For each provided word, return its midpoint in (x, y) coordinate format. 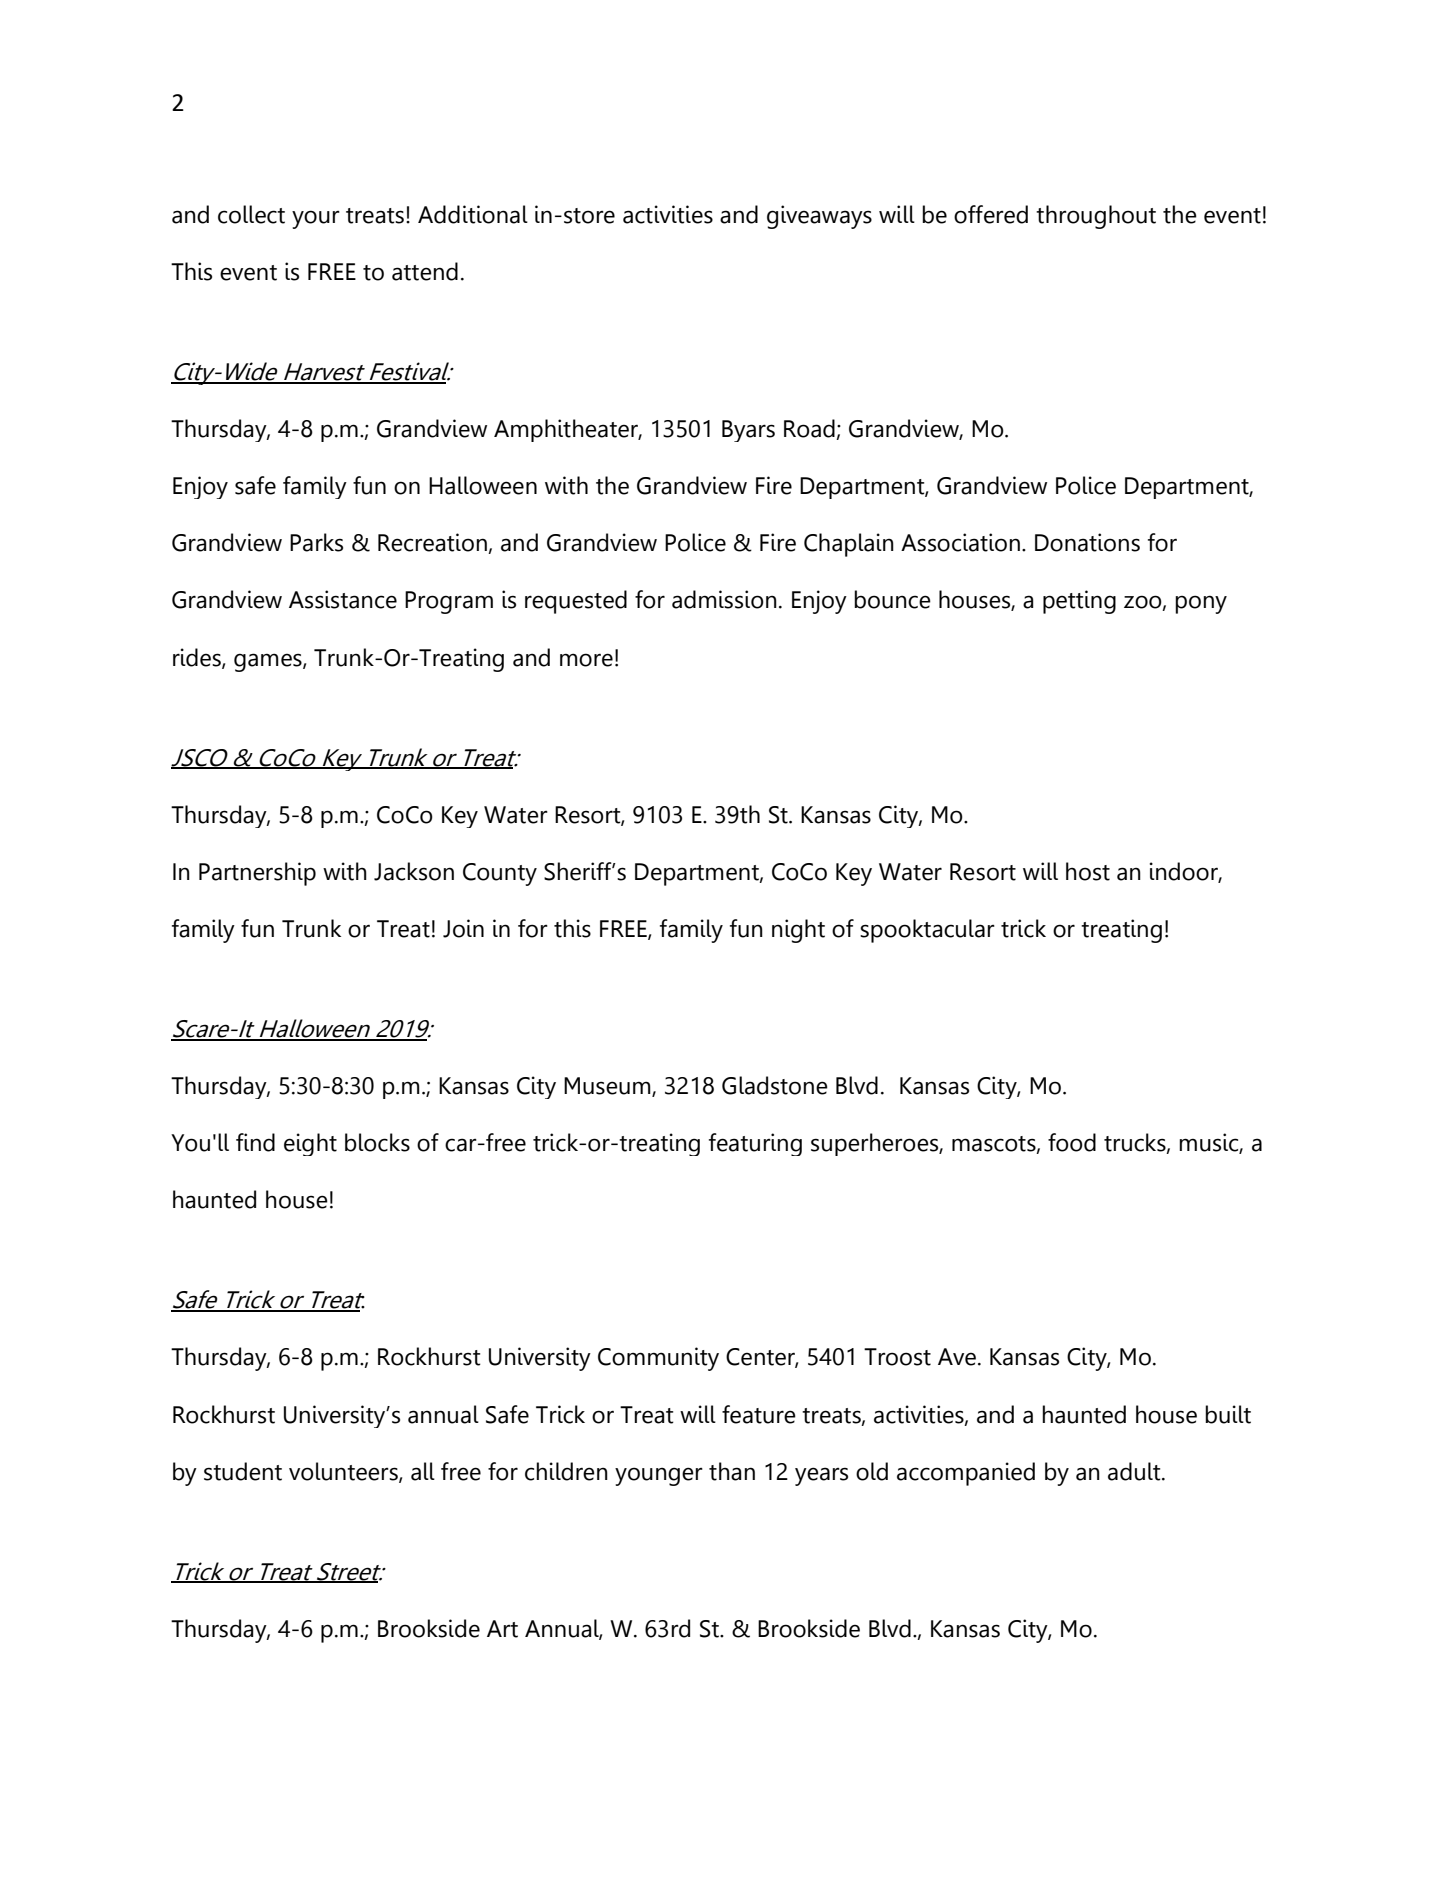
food (1072, 1142)
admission (724, 599)
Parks (316, 542)
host (1088, 871)
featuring (755, 1144)
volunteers (344, 1472)
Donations (1087, 542)
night (798, 931)
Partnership (257, 874)
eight (310, 1144)
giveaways (819, 217)
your (316, 219)
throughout (1096, 217)
